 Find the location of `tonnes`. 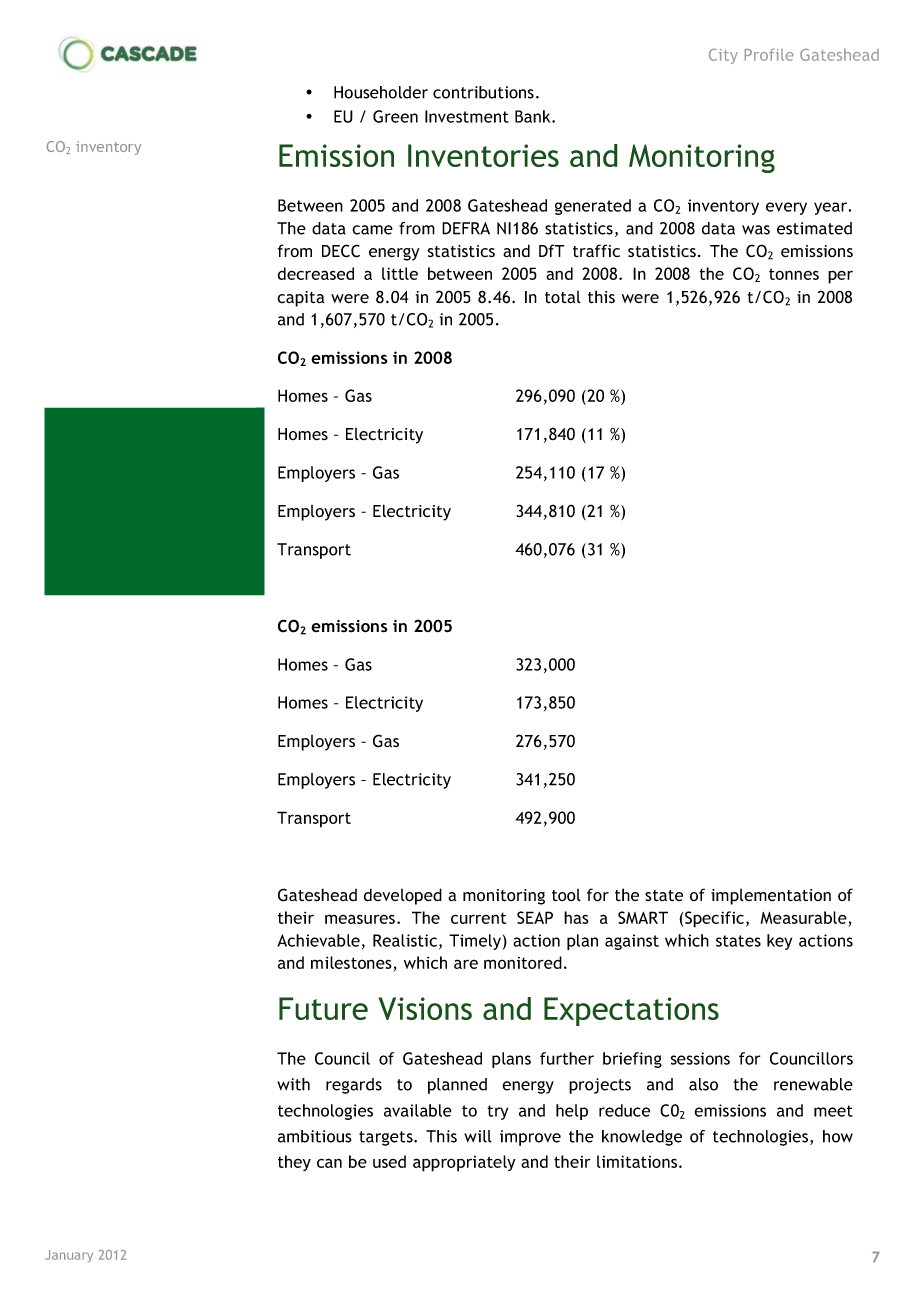

tonnes is located at coordinates (794, 274).
